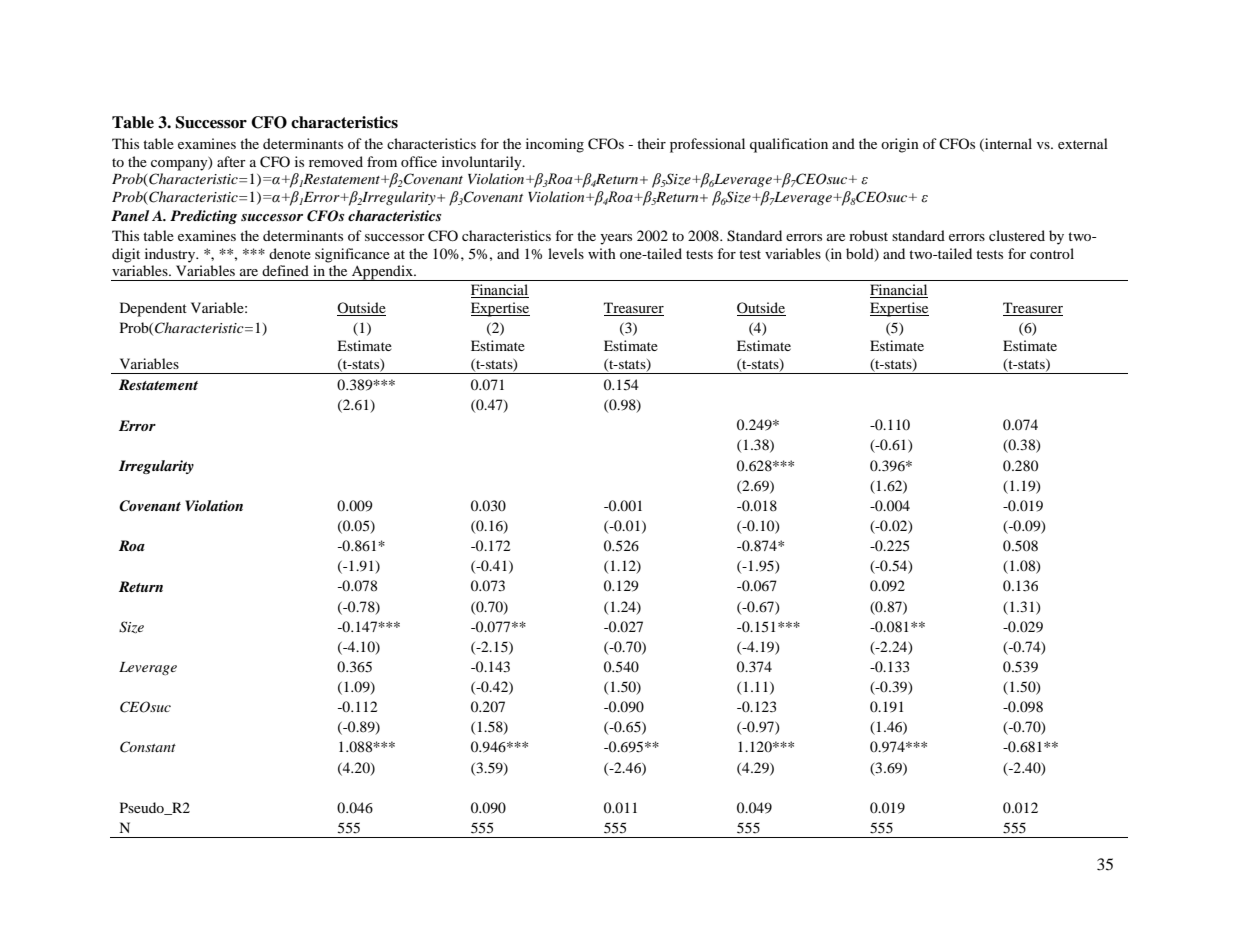 The width and height of the image is (1233, 952). I want to click on internal, so click(1007, 144).
